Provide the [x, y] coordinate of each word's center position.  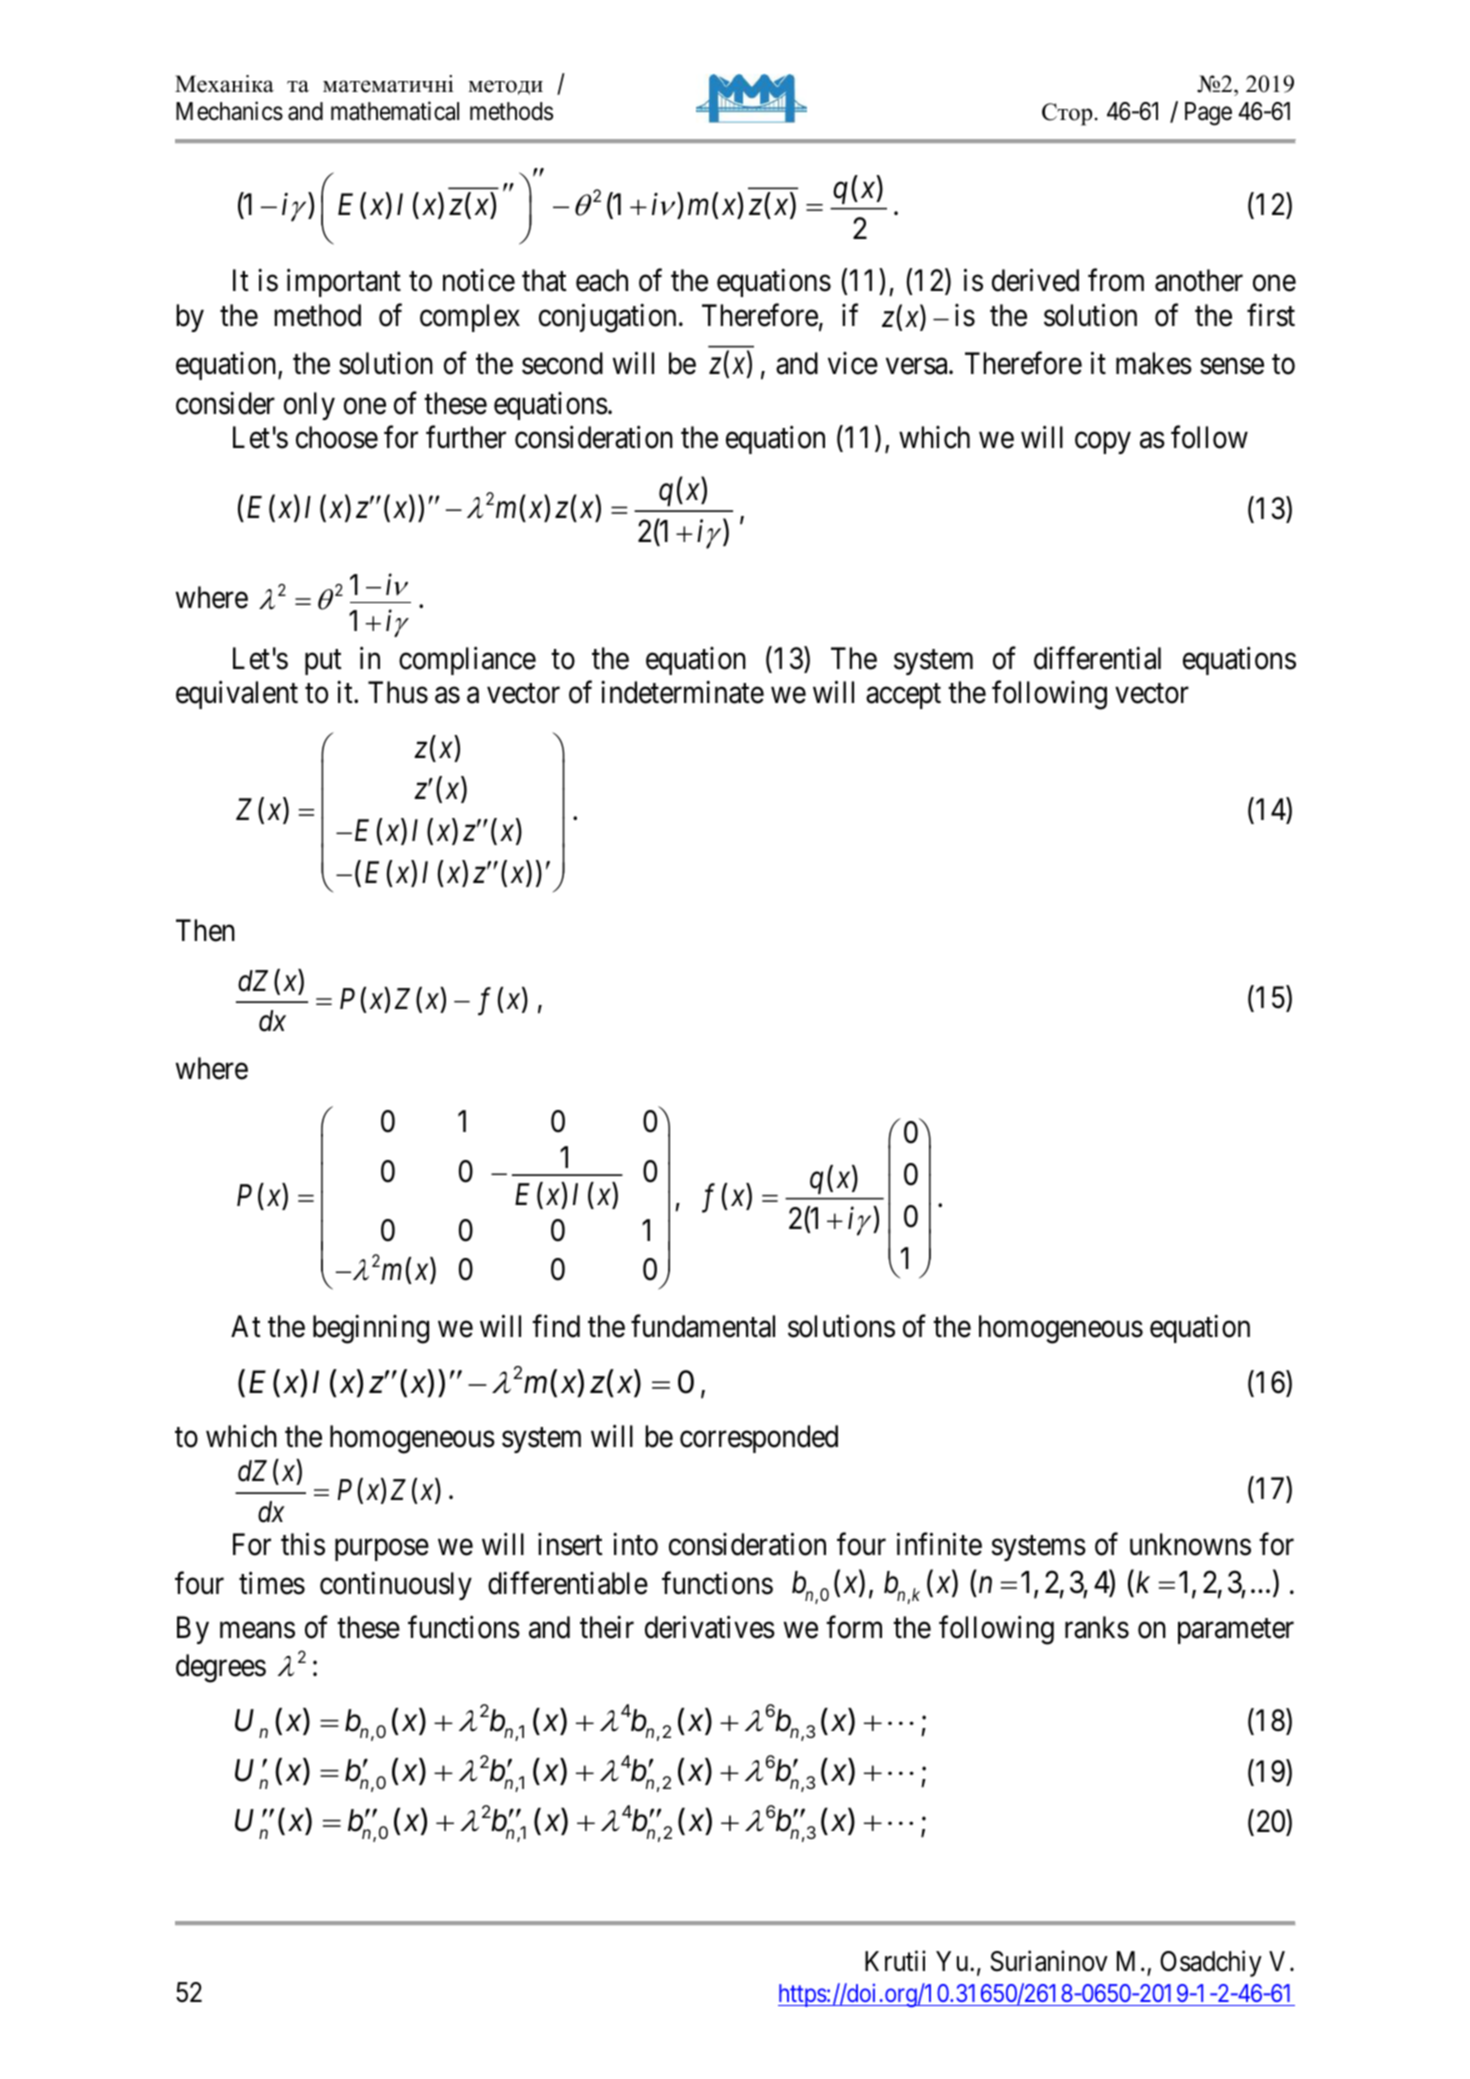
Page [1208, 114]
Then [205, 930]
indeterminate [682, 692]
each [602, 280]
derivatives [710, 1627]
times [272, 1583]
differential [1097, 658]
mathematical [395, 111]
